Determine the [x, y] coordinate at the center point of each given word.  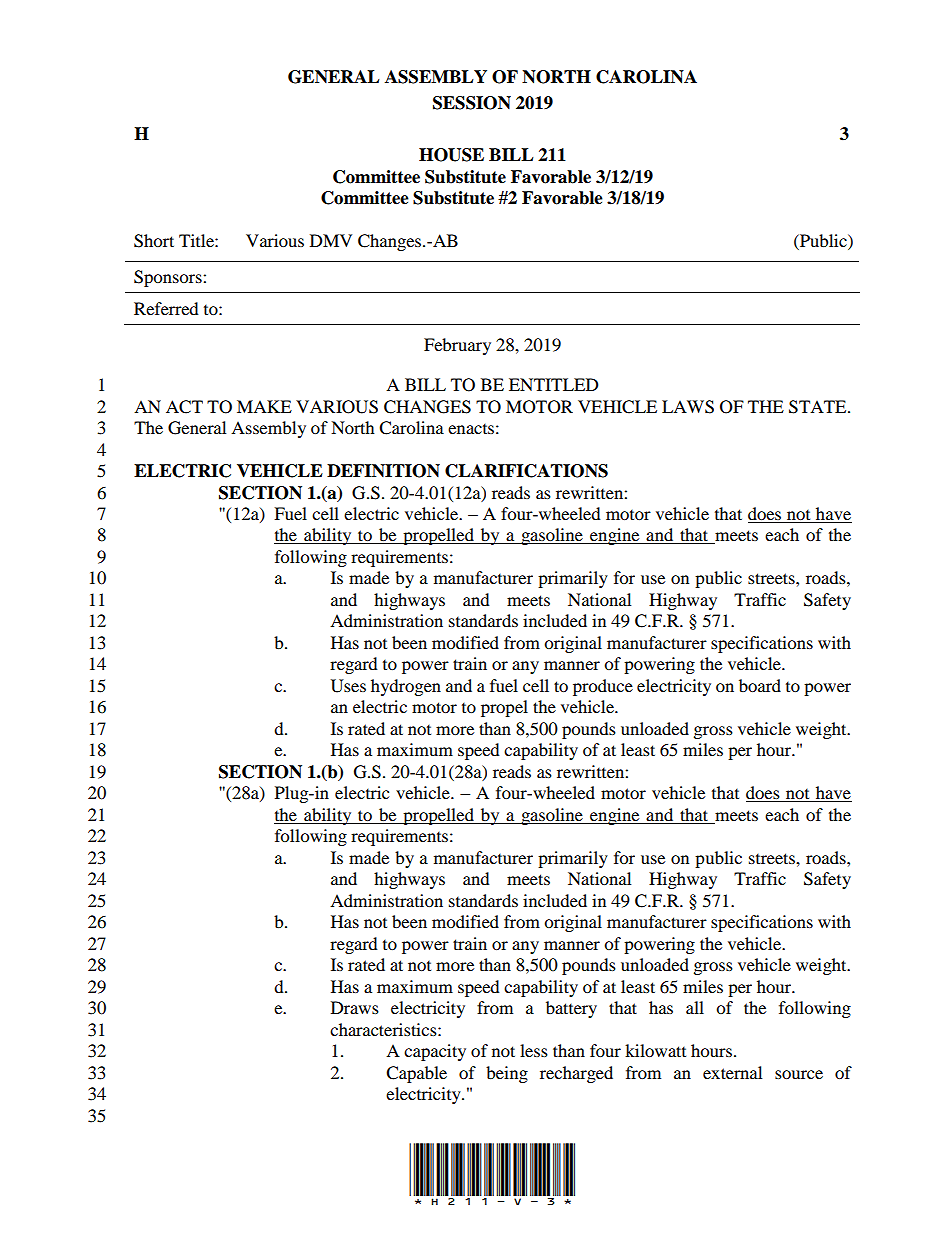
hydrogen [406, 687]
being [507, 1074]
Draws [355, 1007]
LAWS [688, 407]
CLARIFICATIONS [526, 471]
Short [154, 241]
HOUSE [451, 155]
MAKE [264, 406]
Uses [348, 686]
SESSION [472, 103]
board [760, 685]
